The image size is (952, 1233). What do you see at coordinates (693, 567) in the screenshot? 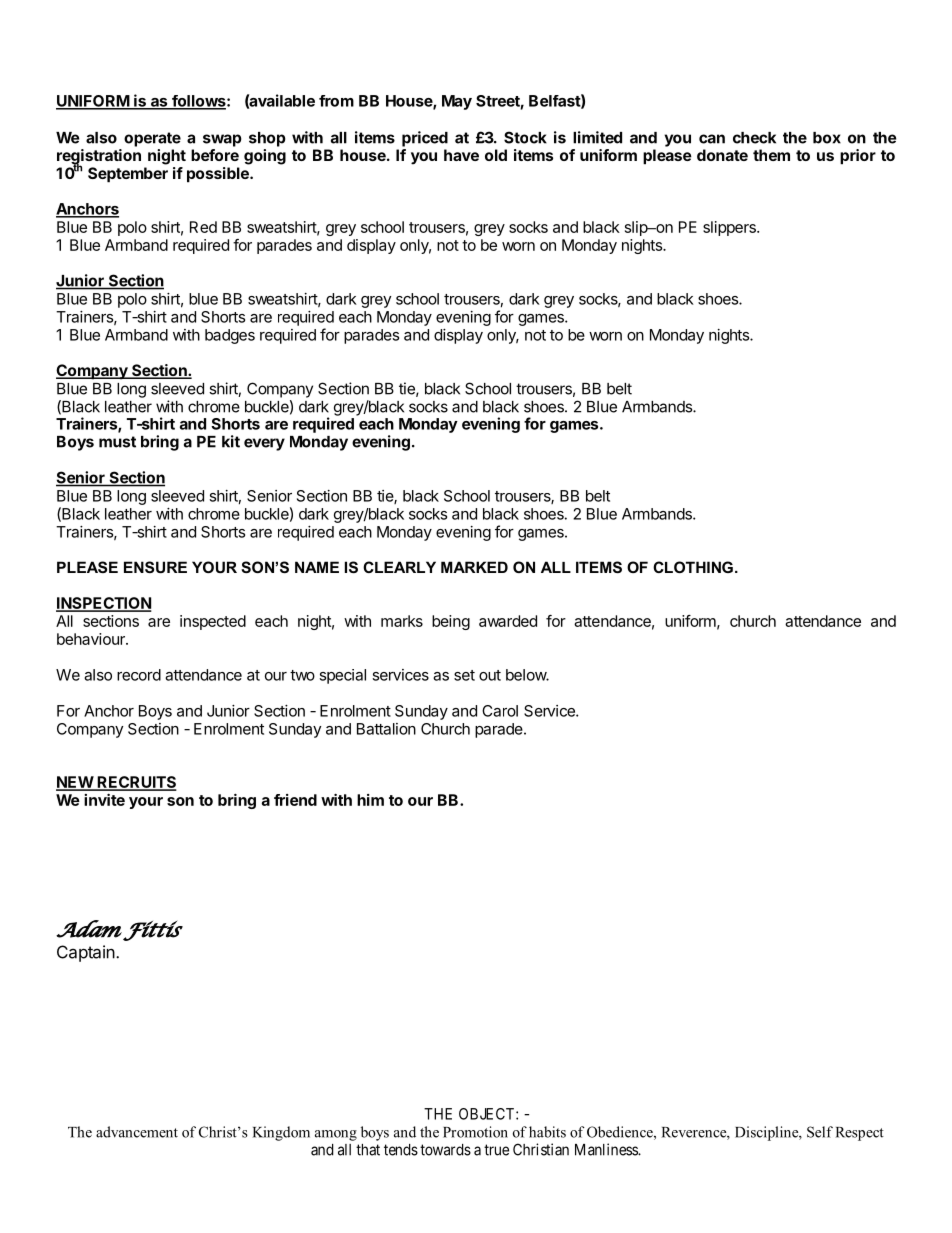
I see `CLOTHING` at bounding box center [693, 567].
